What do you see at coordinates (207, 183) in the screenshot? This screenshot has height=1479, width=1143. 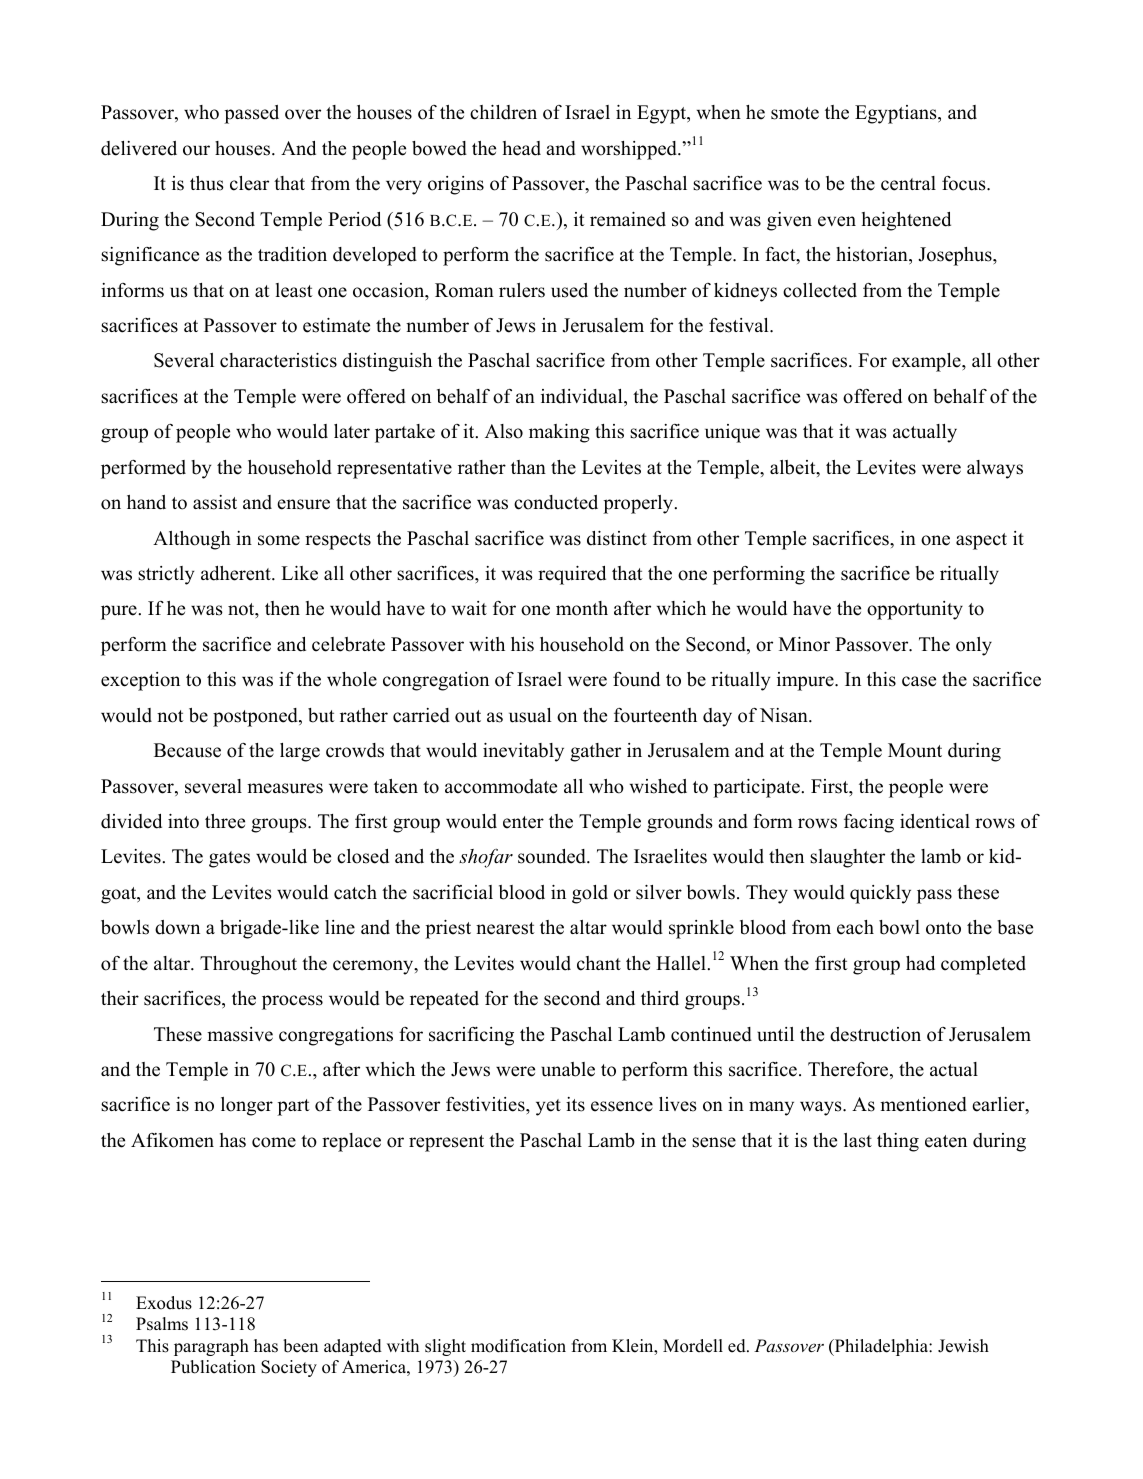 I see `thus` at bounding box center [207, 183].
